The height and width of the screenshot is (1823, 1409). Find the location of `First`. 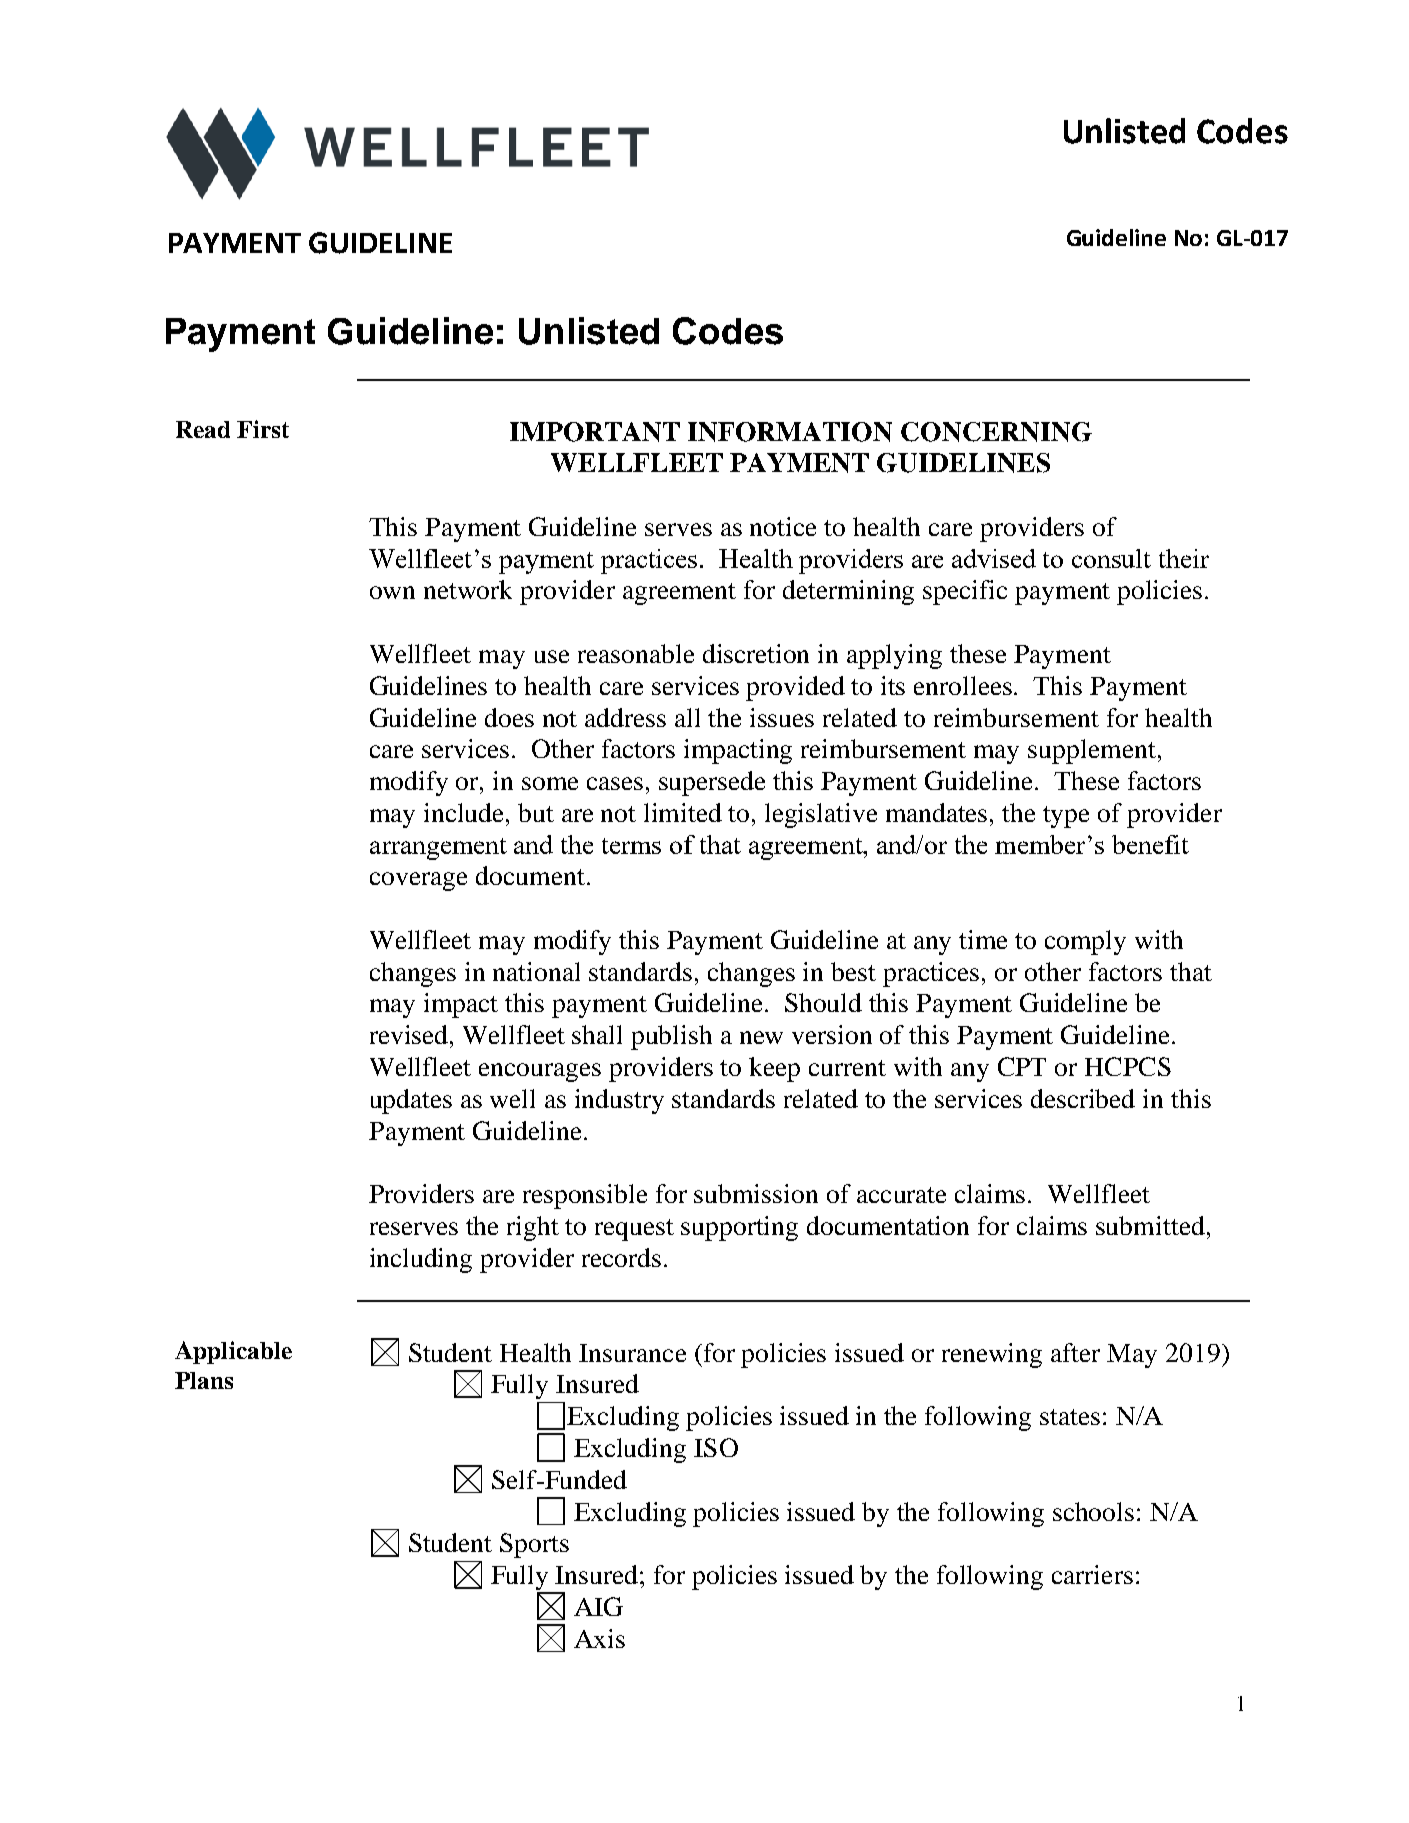

First is located at coordinates (263, 429).
